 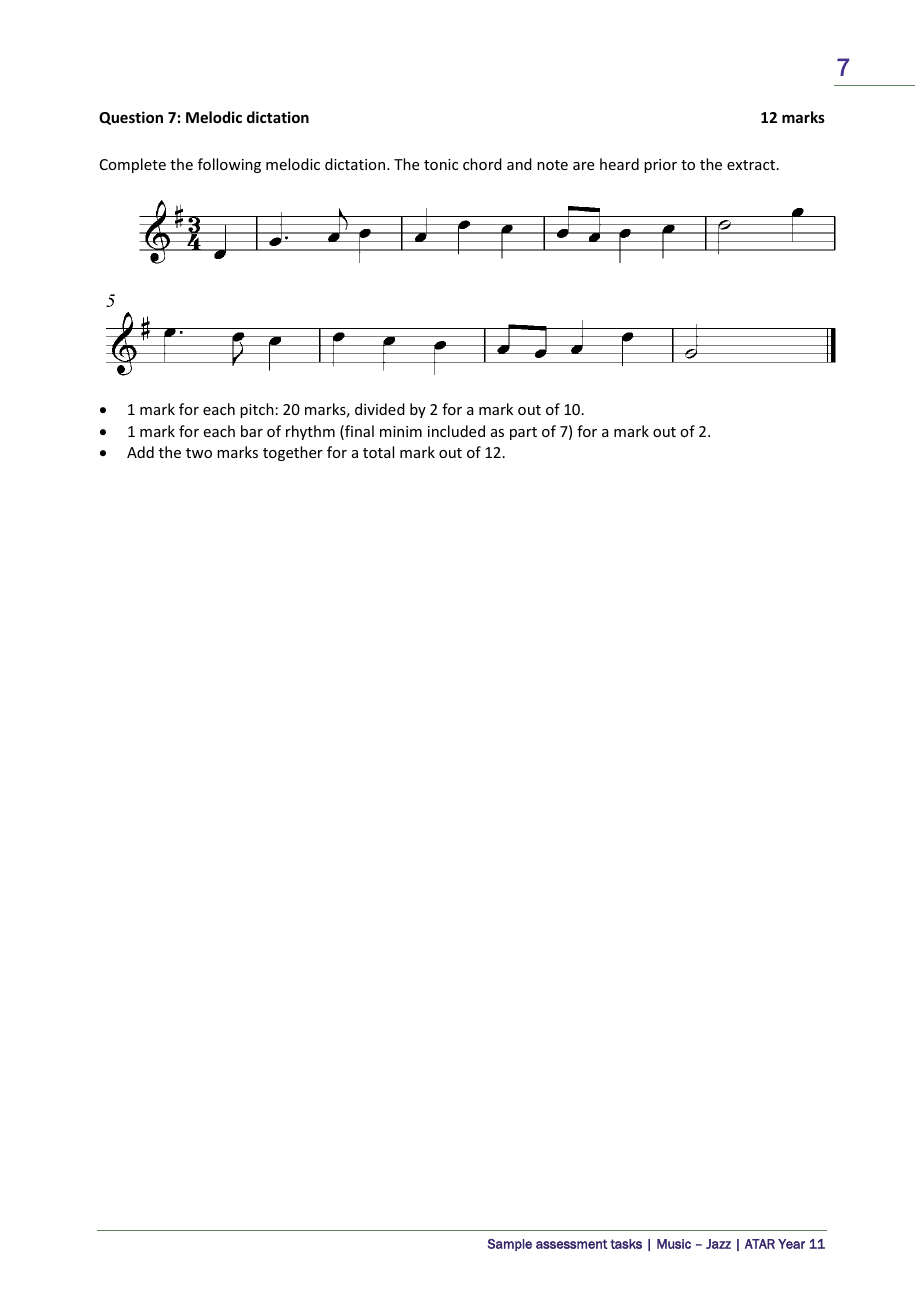 What do you see at coordinates (229, 165) in the screenshot?
I see `following` at bounding box center [229, 165].
